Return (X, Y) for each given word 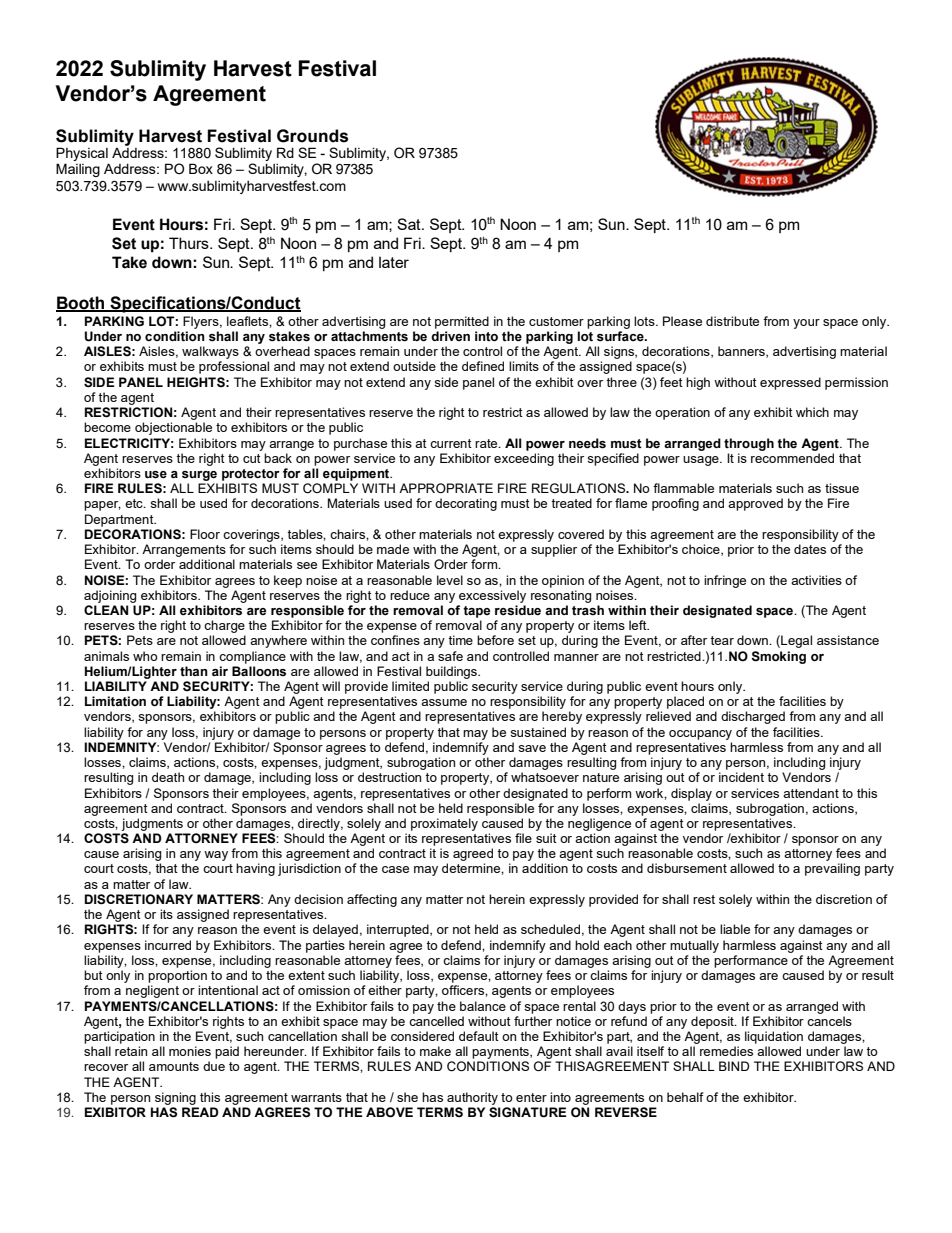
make (435, 1051)
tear (722, 640)
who (145, 656)
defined (483, 366)
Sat (410, 224)
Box (201, 168)
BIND (734, 1066)
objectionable (173, 428)
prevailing (832, 869)
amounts (174, 1066)
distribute (732, 321)
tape (476, 612)
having (255, 869)
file (523, 838)
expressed (790, 383)
